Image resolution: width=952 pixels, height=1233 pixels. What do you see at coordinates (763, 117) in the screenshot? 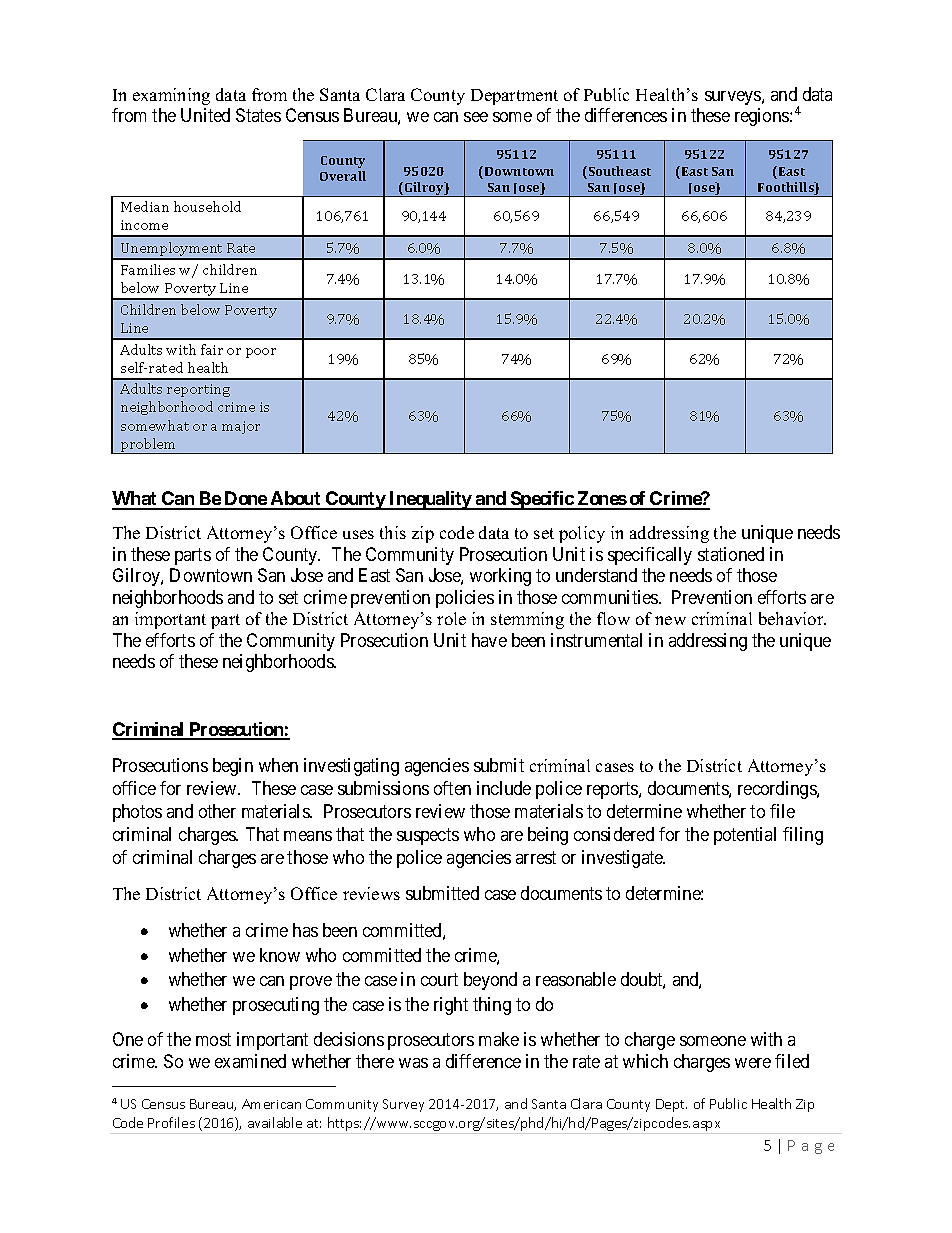
I see `regions` at bounding box center [763, 117].
